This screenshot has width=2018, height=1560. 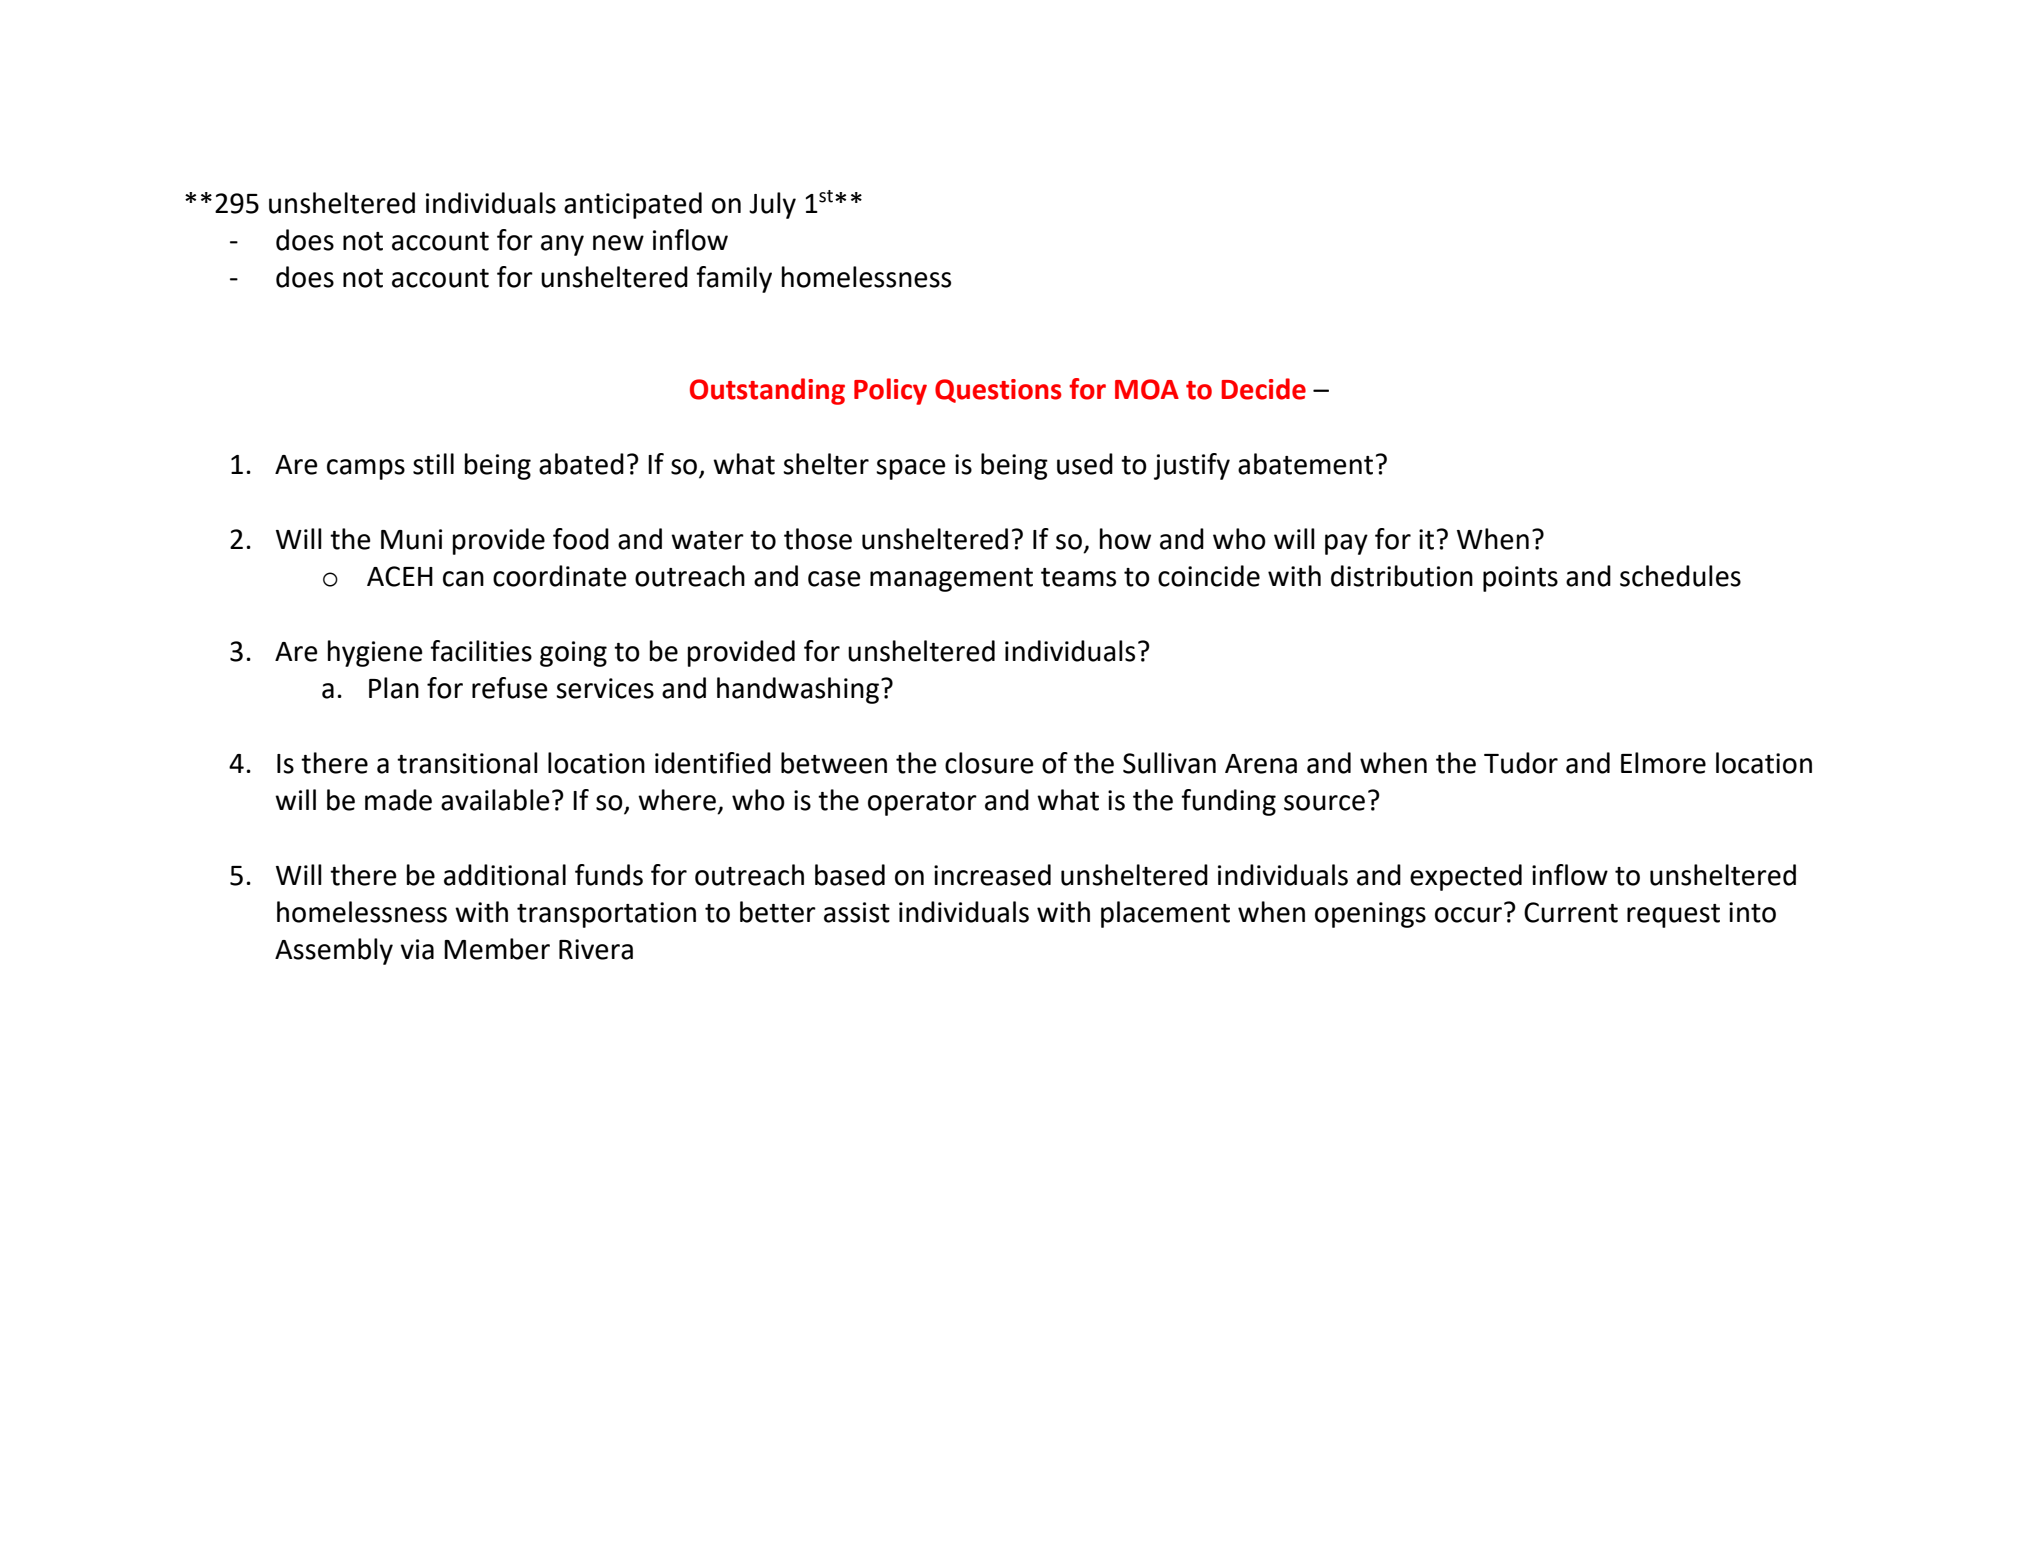 I want to click on July, so click(x=772, y=205).
